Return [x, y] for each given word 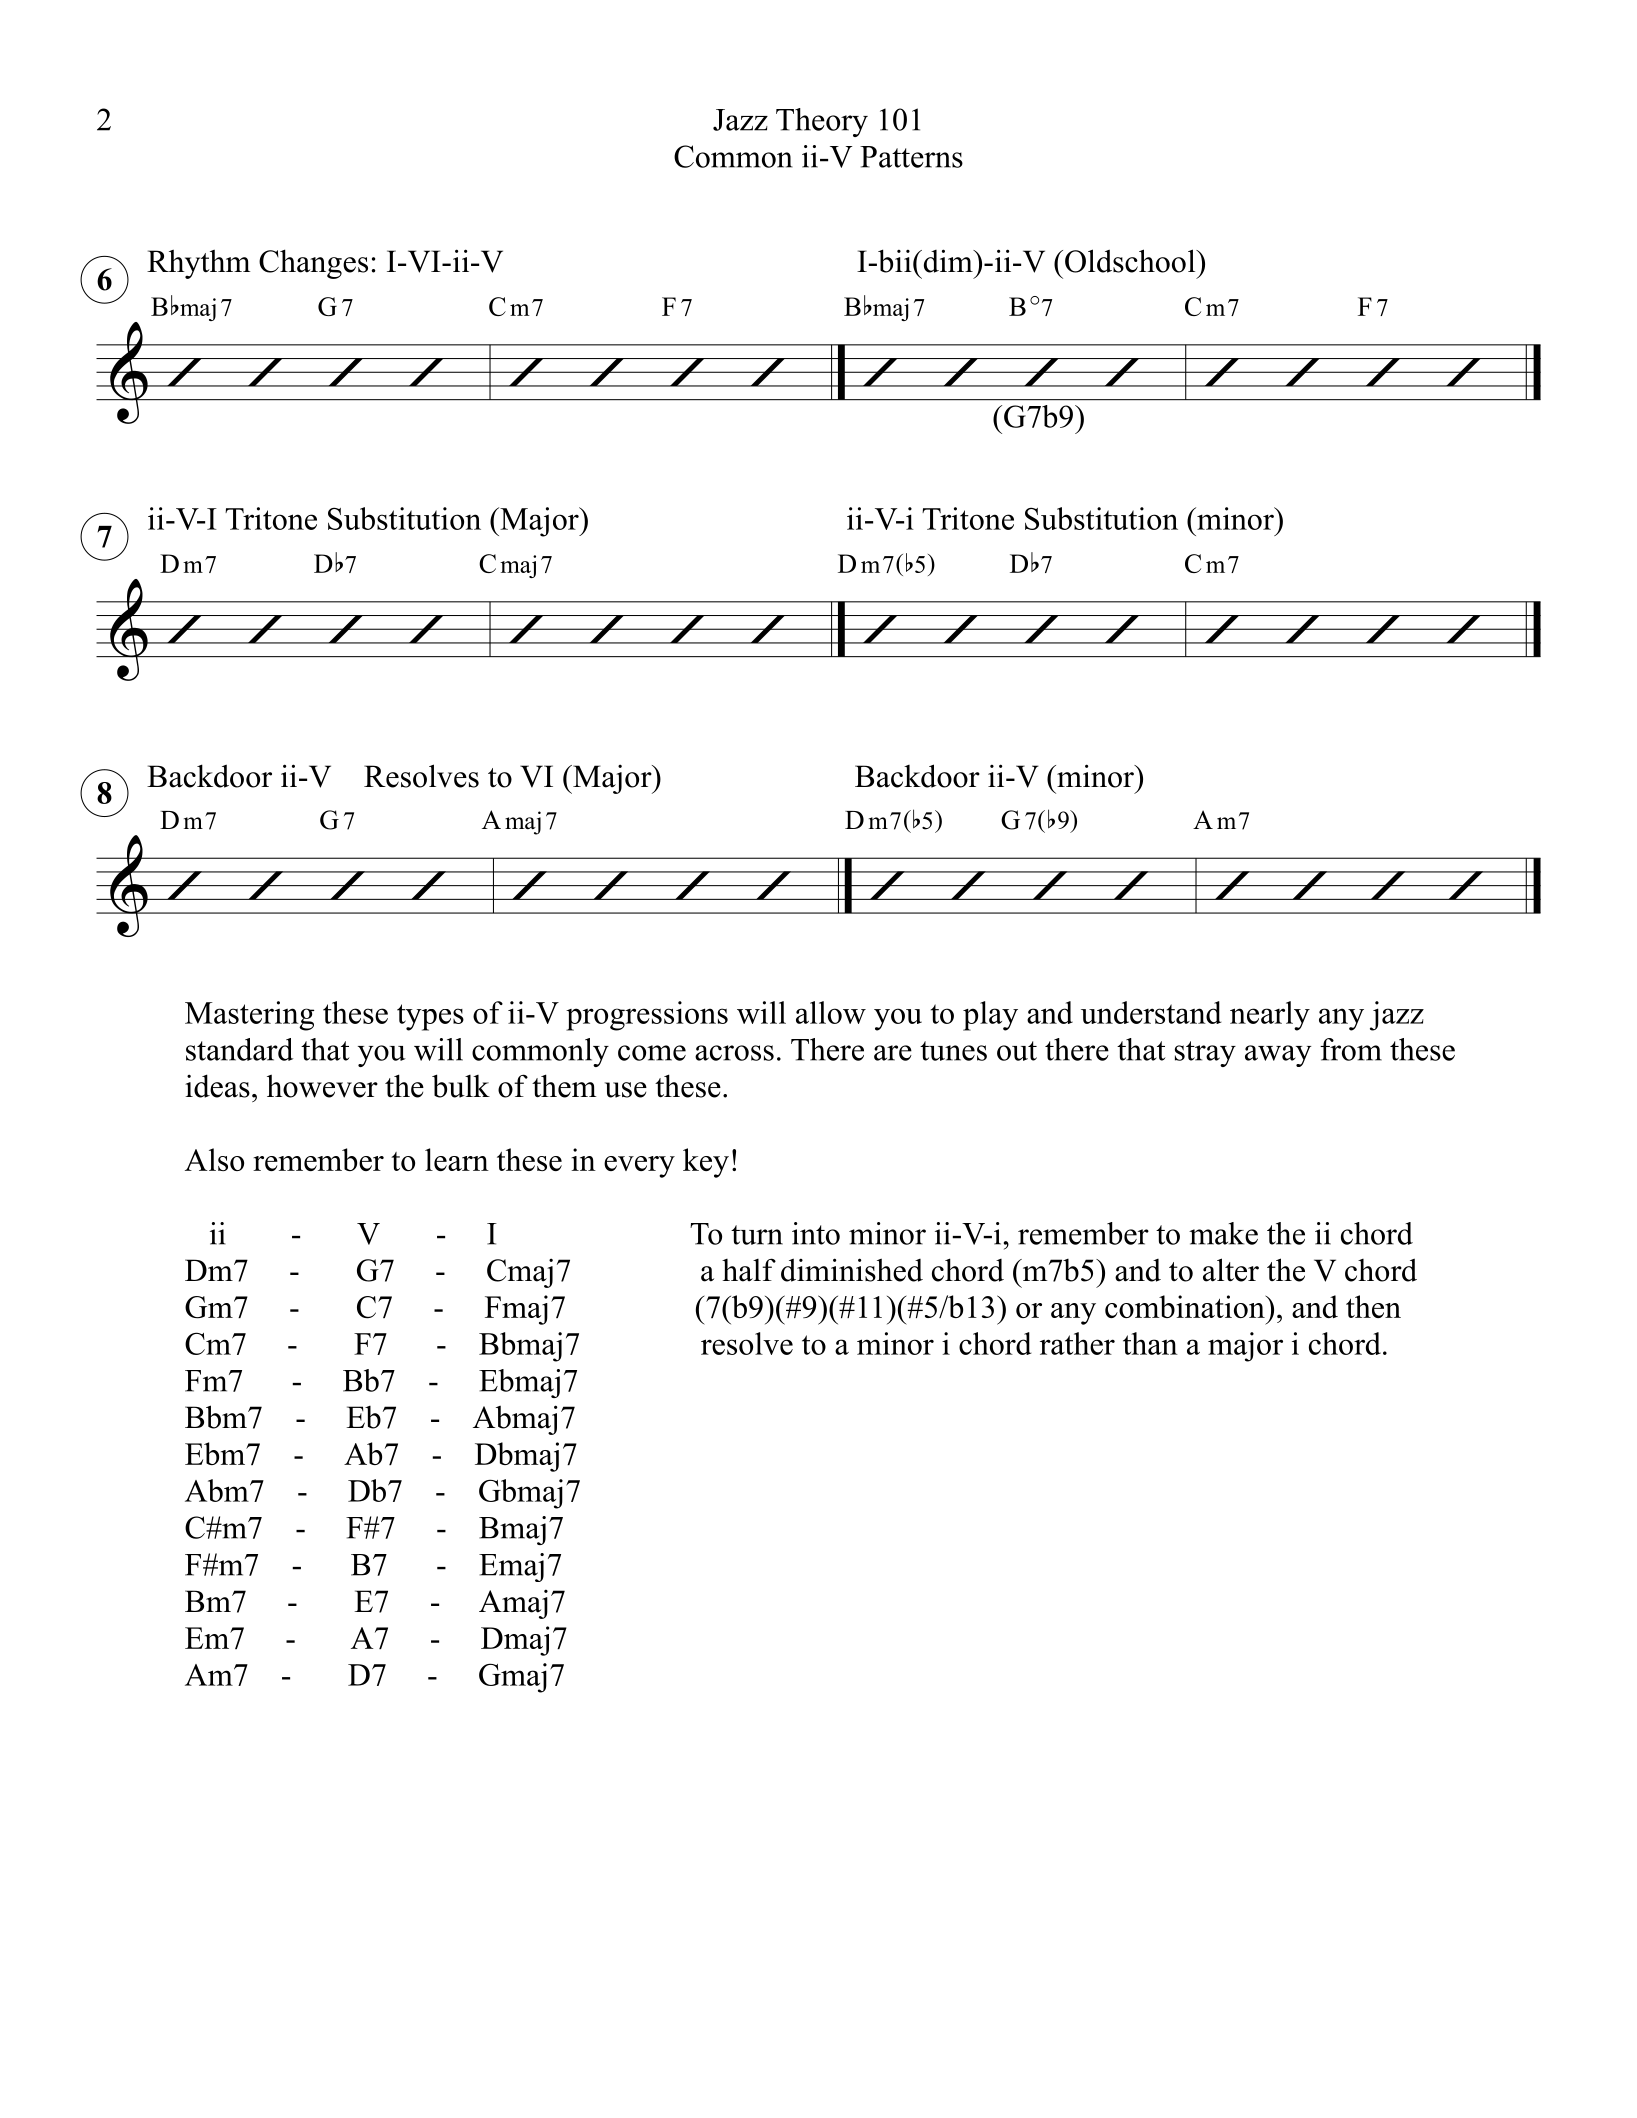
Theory [822, 122]
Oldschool [1131, 261]
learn [457, 1159]
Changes [313, 264]
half [749, 1270]
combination [1186, 1306]
